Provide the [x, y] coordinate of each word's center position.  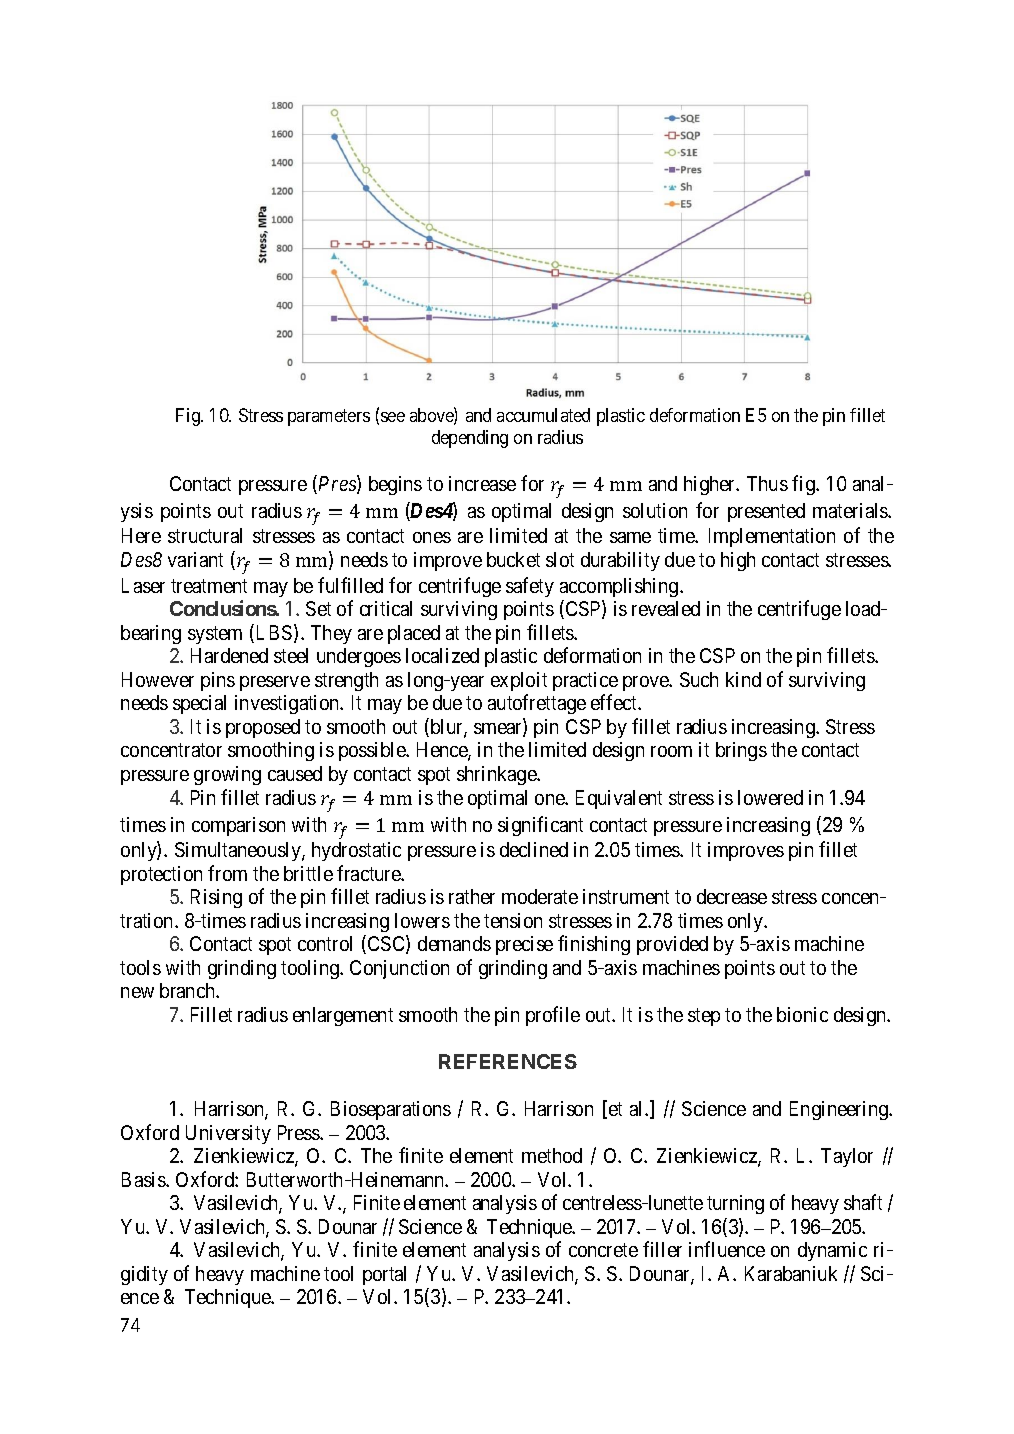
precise [524, 945]
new [137, 992]
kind [743, 679]
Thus [767, 483]
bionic [802, 1014]
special [199, 704]
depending [470, 439]
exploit [519, 681]
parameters [329, 417]
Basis [144, 1179]
